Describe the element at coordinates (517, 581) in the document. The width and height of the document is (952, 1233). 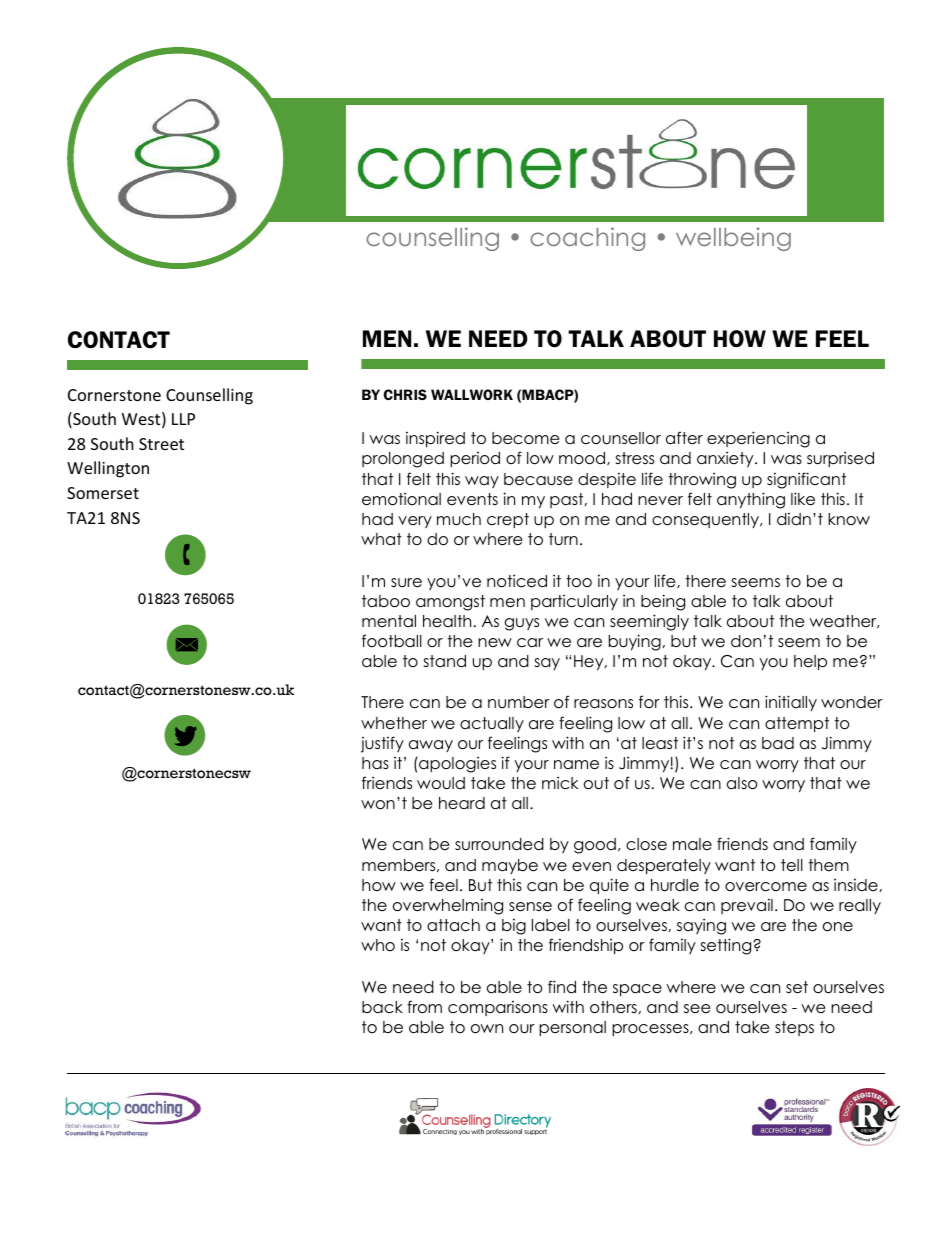
I see `noticed` at that location.
